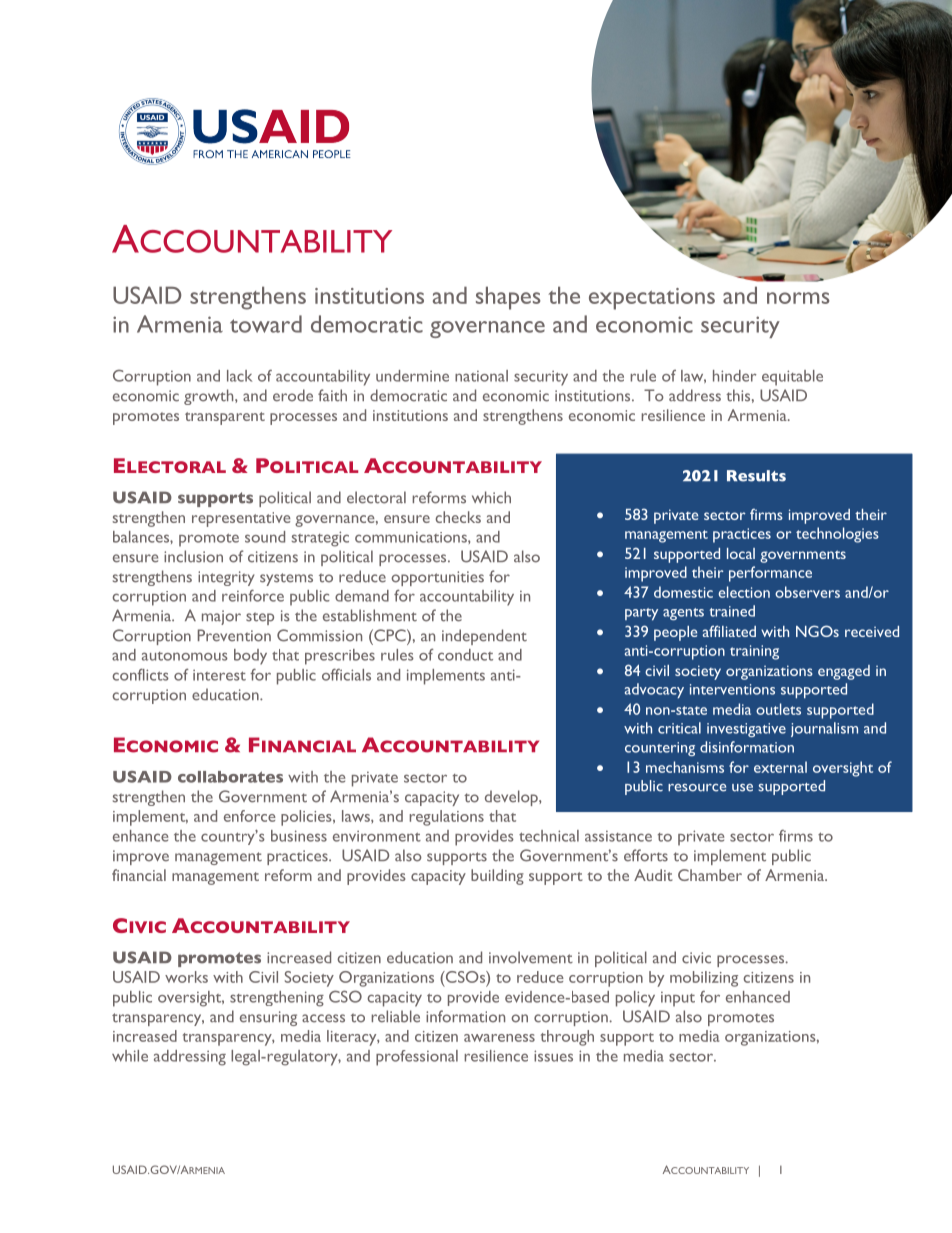  What do you see at coordinates (193, 556) in the image?
I see `inclusion` at bounding box center [193, 556].
